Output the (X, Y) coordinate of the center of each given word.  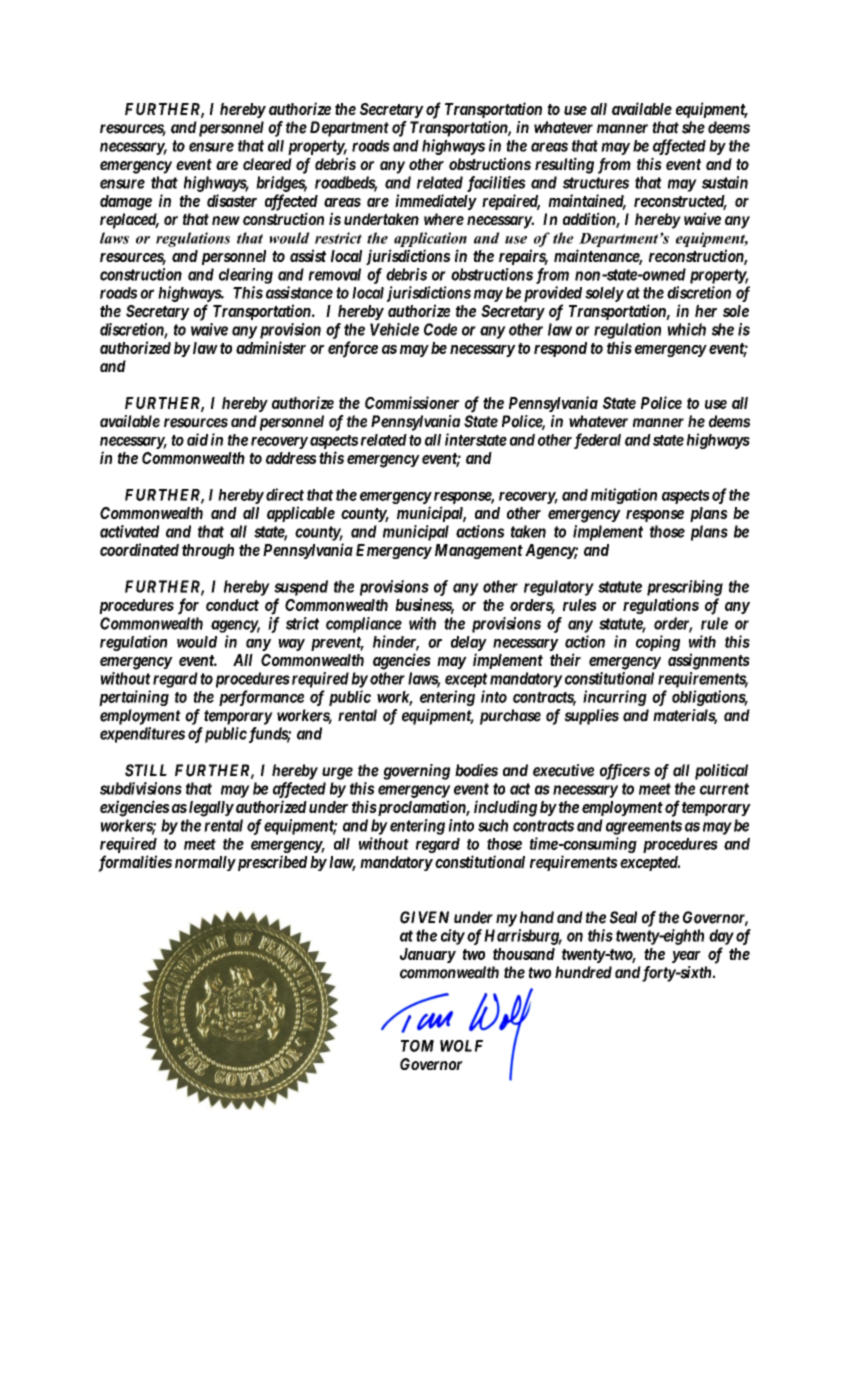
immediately (436, 202)
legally (211, 809)
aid (197, 439)
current (724, 789)
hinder (396, 642)
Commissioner (412, 402)
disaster (232, 200)
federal (597, 441)
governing (416, 772)
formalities (135, 863)
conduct (232, 605)
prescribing (685, 588)
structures (596, 183)
